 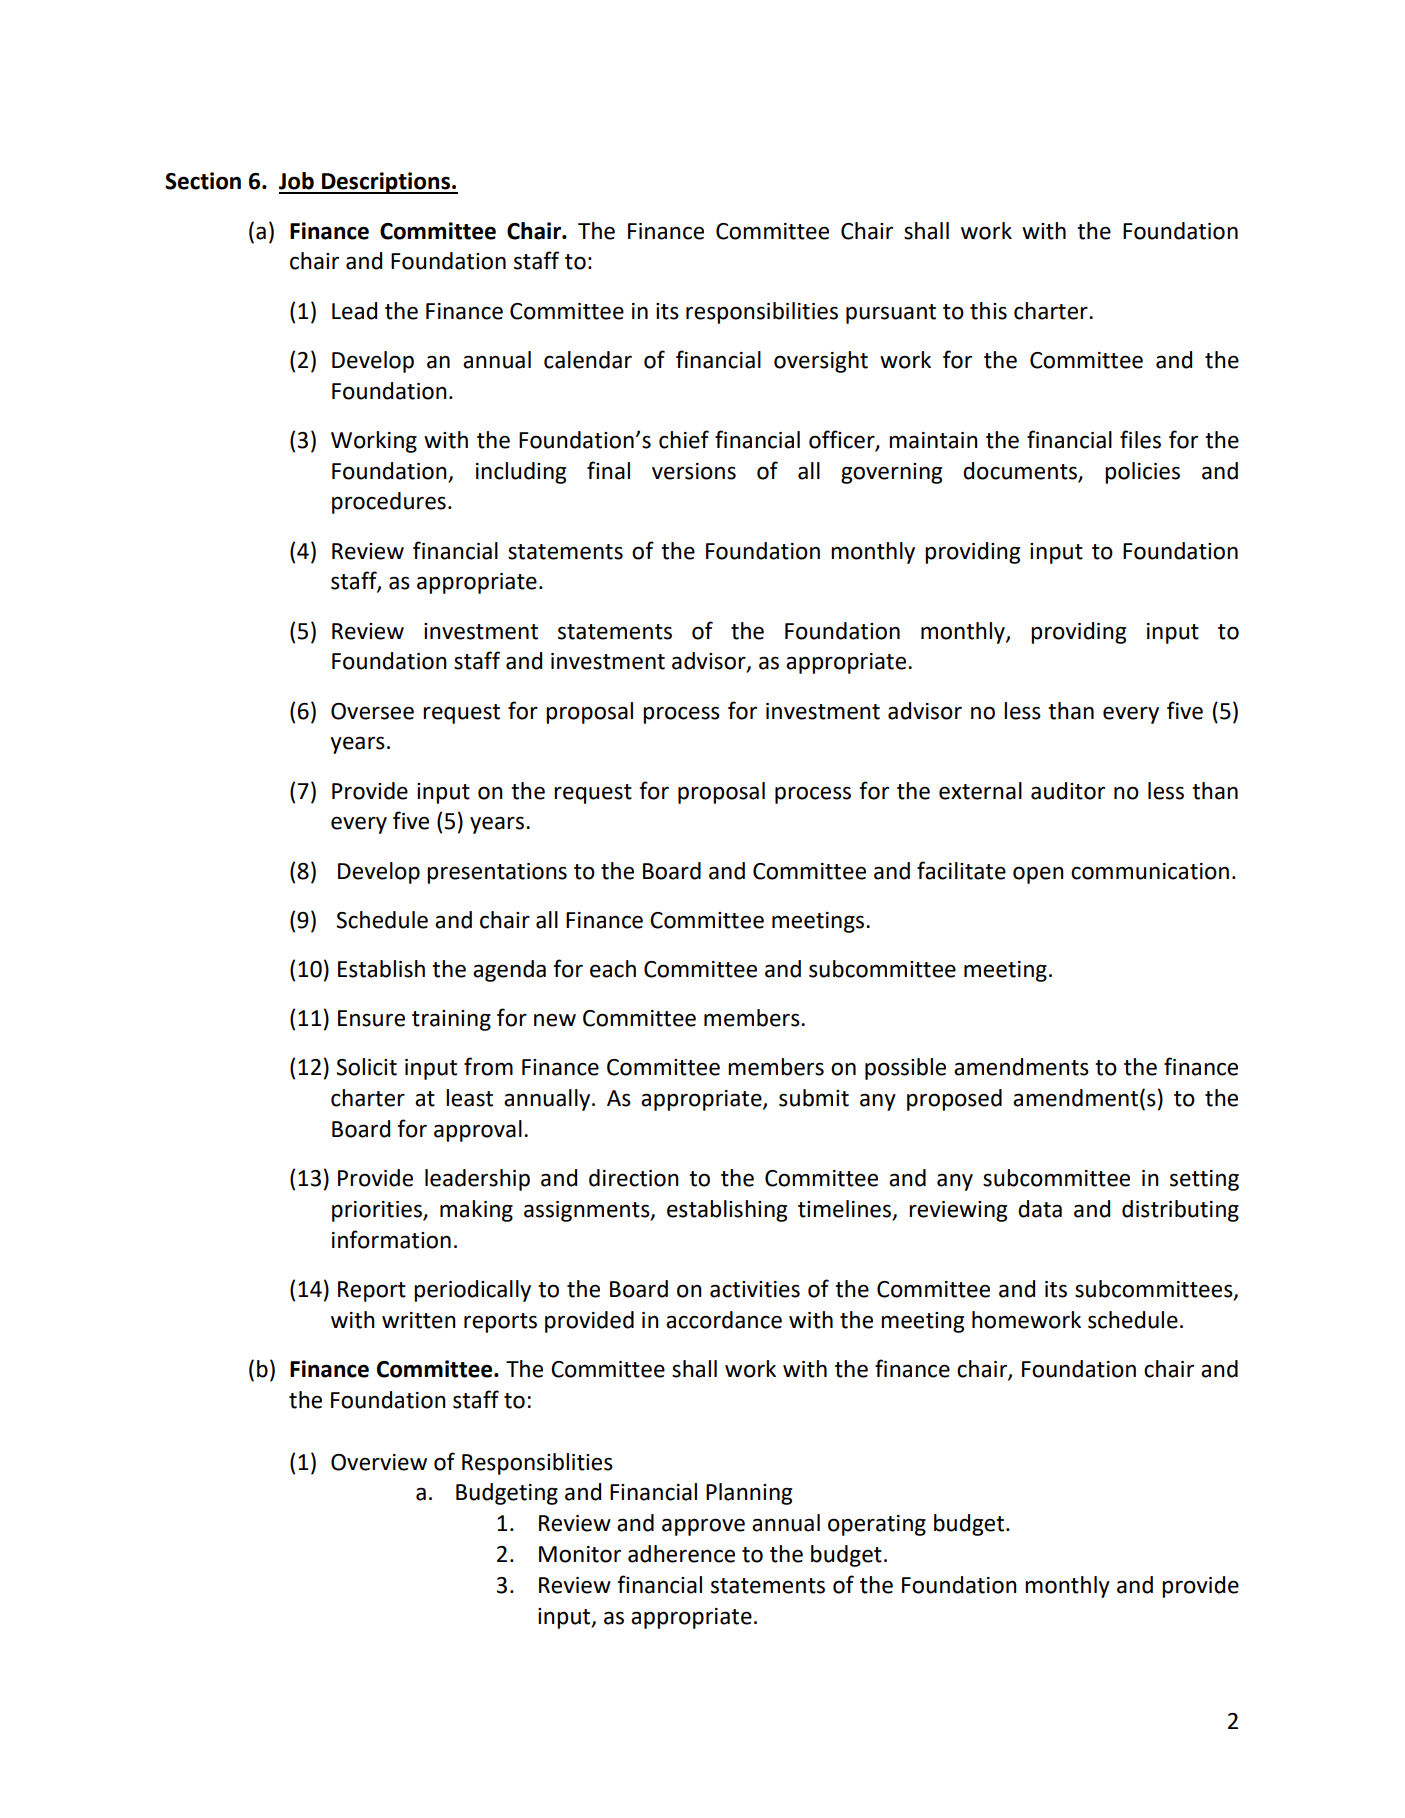 What do you see at coordinates (988, 311) in the screenshot?
I see `this` at bounding box center [988, 311].
